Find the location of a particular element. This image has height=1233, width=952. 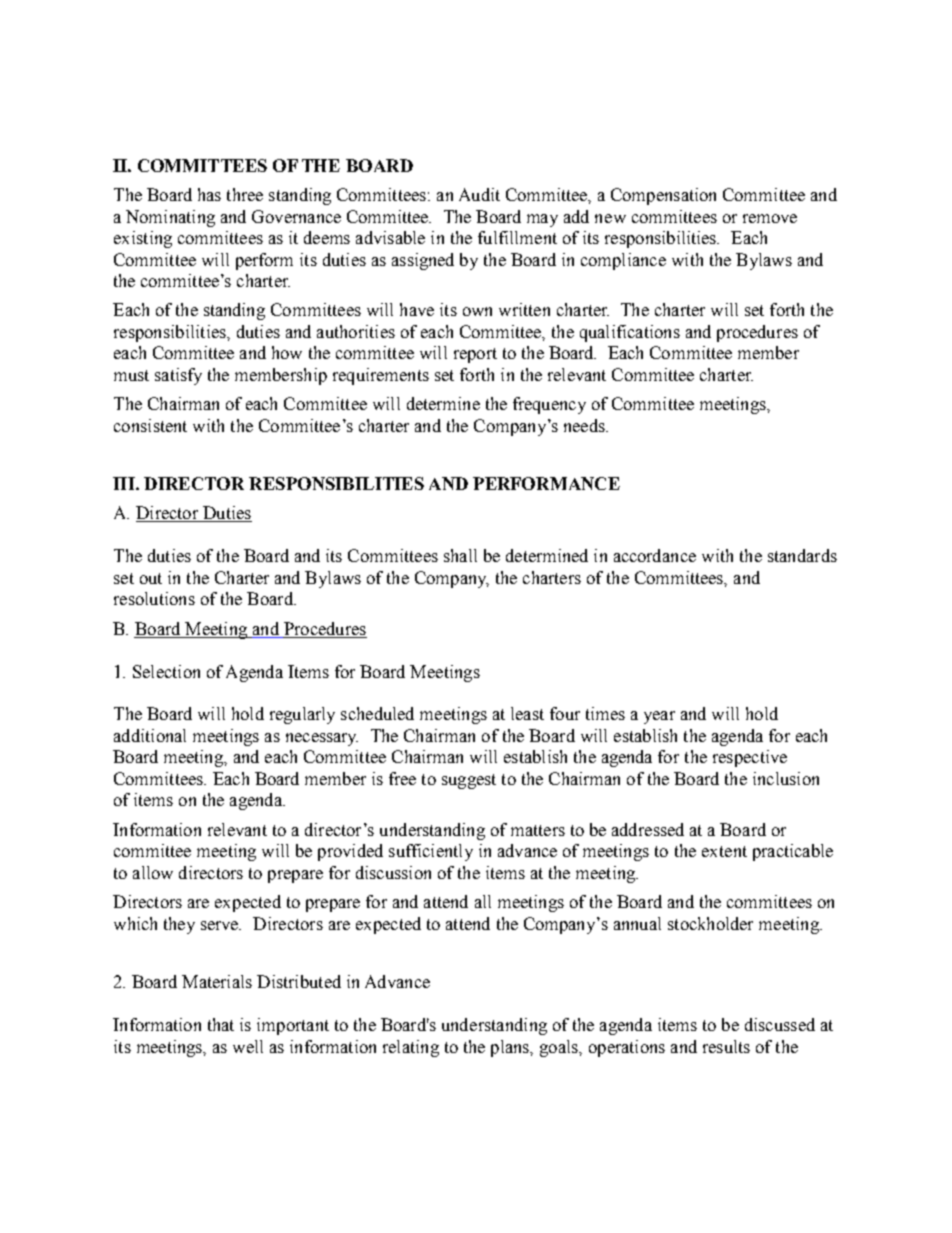

results is located at coordinates (726, 1046).
